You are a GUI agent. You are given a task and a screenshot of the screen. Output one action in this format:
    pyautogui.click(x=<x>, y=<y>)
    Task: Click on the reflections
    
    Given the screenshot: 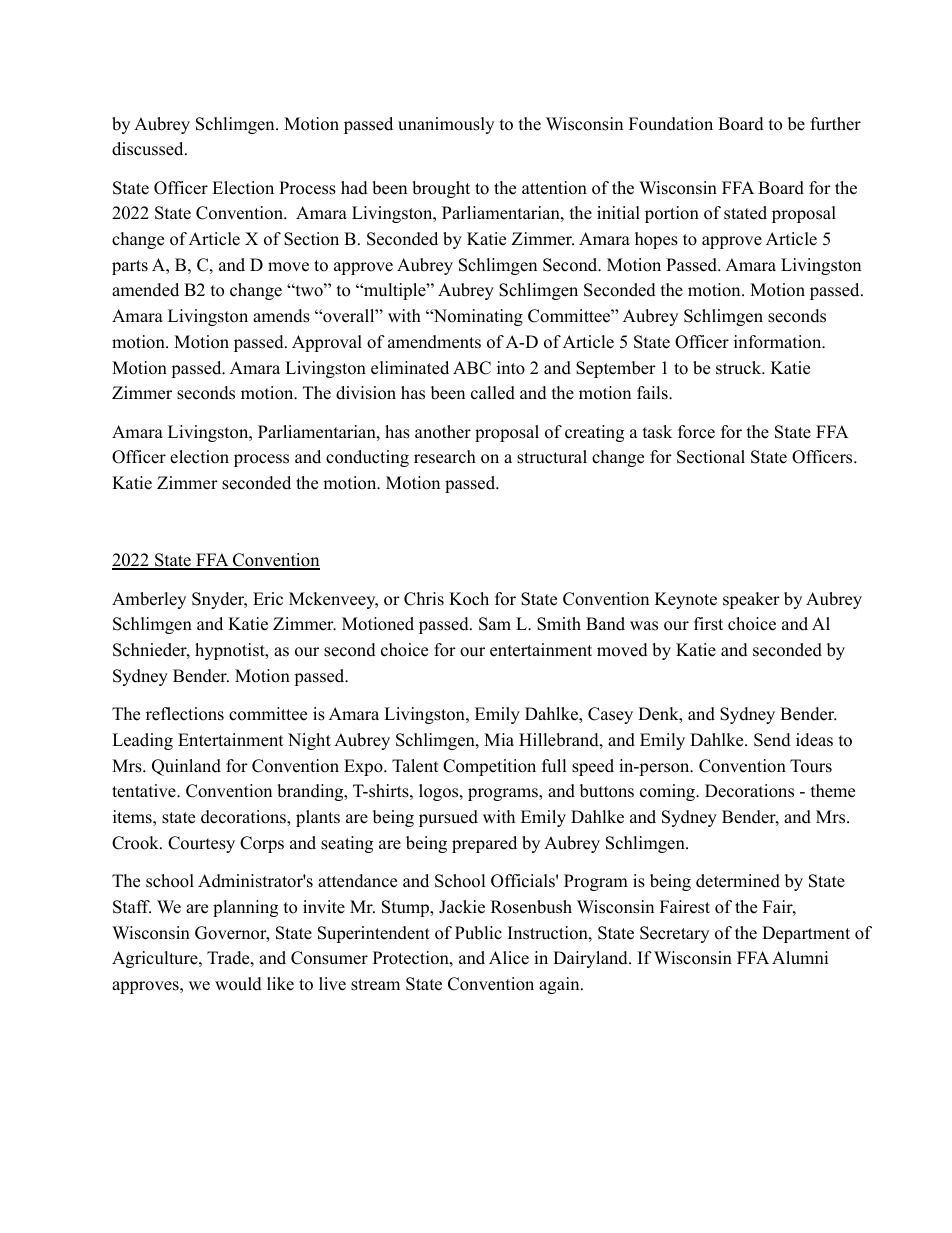 What is the action you would take?
    pyautogui.click(x=185, y=714)
